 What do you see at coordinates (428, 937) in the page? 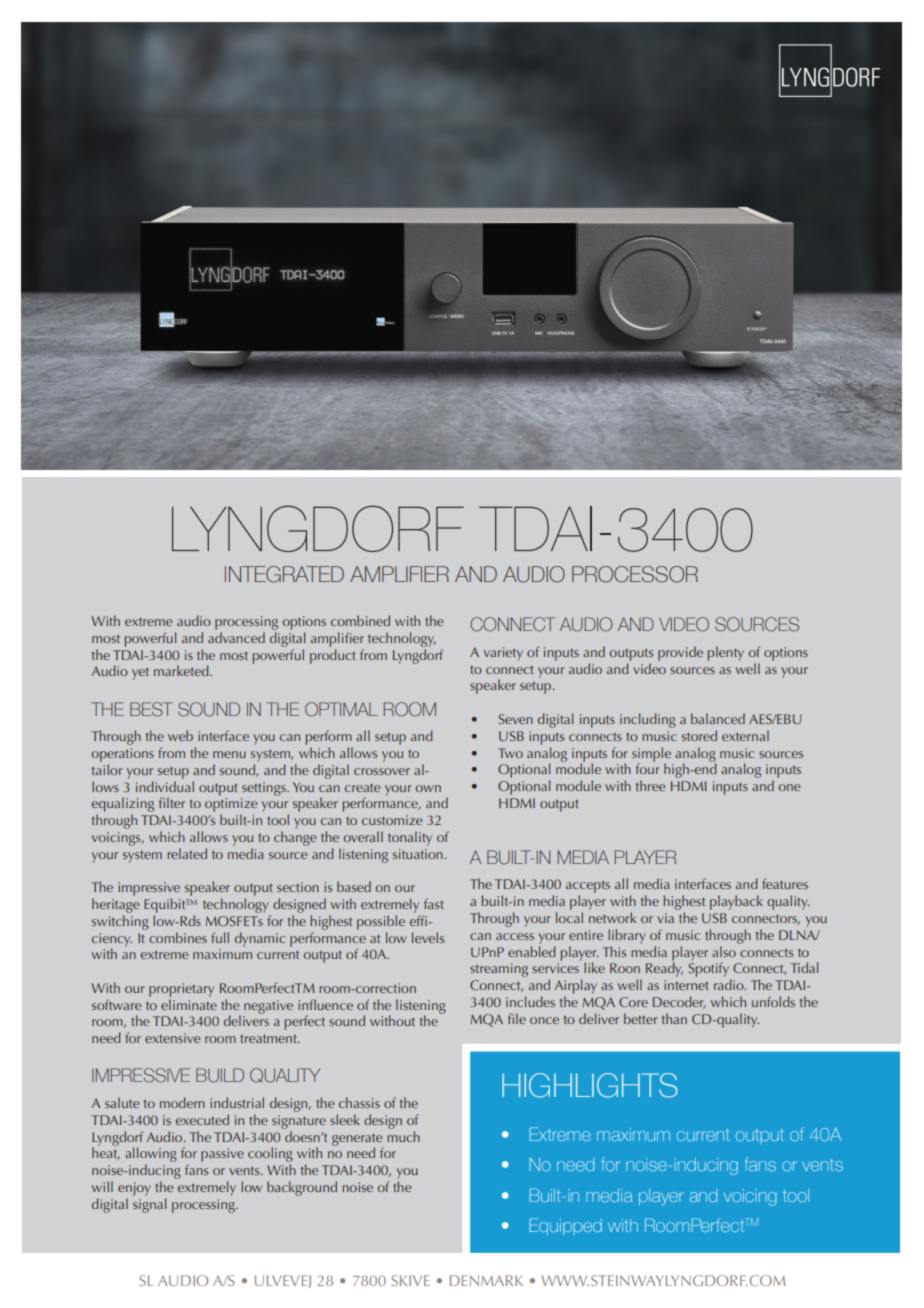
I see `levels` at bounding box center [428, 937].
